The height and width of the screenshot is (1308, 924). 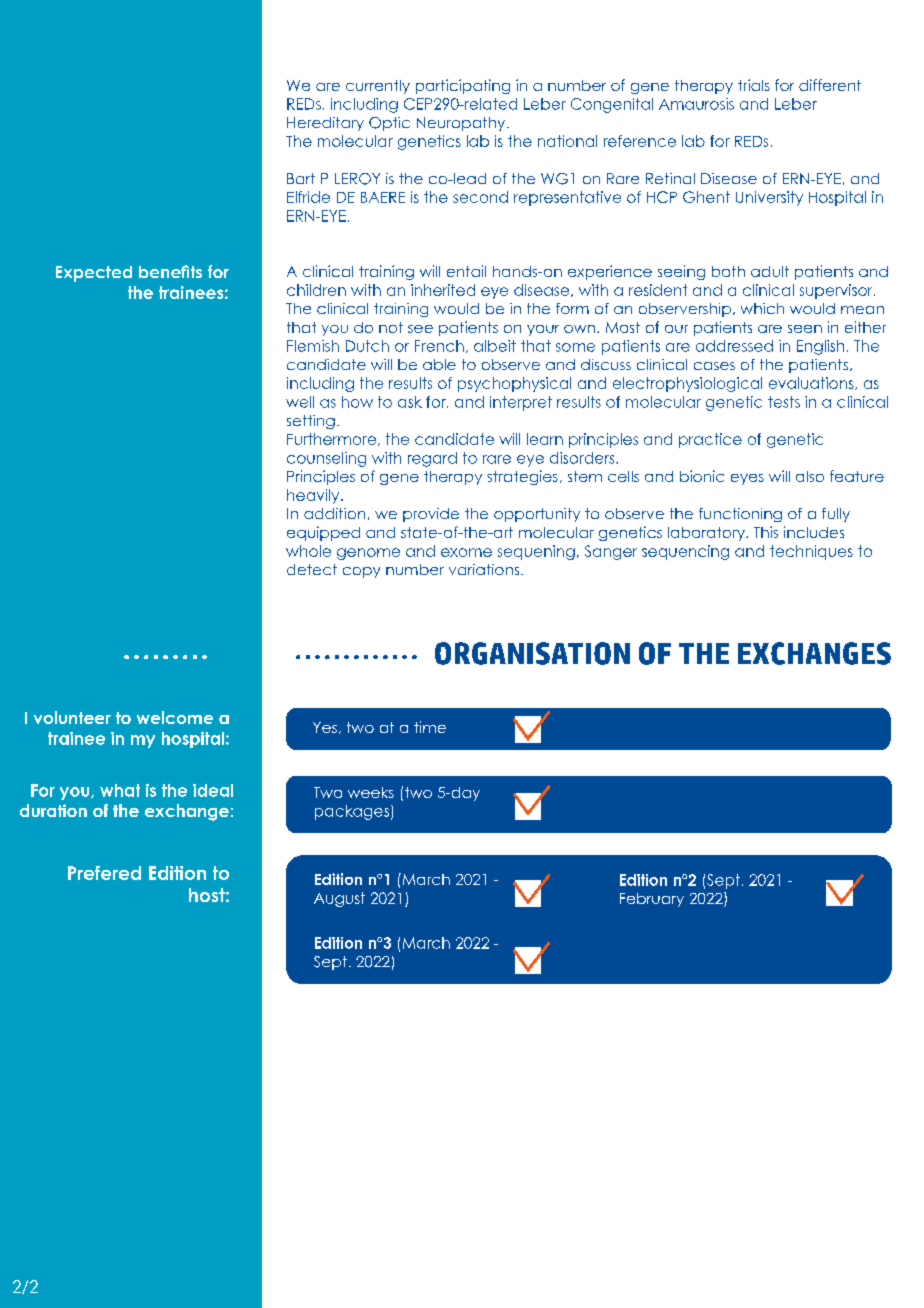 I want to click on Prefered, so click(x=104, y=873).
